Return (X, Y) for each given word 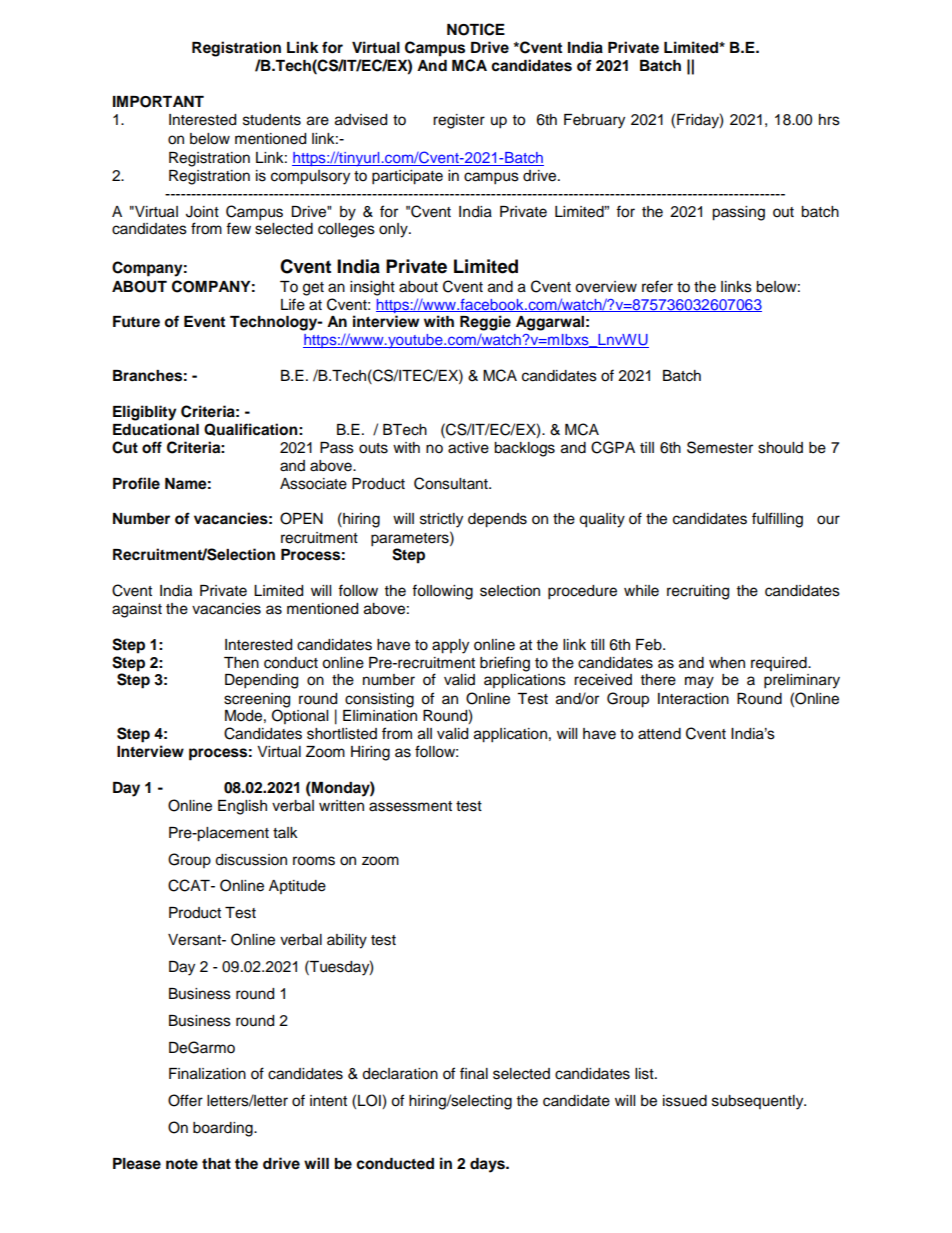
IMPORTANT (158, 102)
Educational (156, 429)
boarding (224, 1129)
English (242, 807)
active (468, 448)
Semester (720, 447)
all (425, 734)
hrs (829, 120)
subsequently (759, 1102)
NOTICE (476, 29)
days (488, 1165)
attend (659, 734)
